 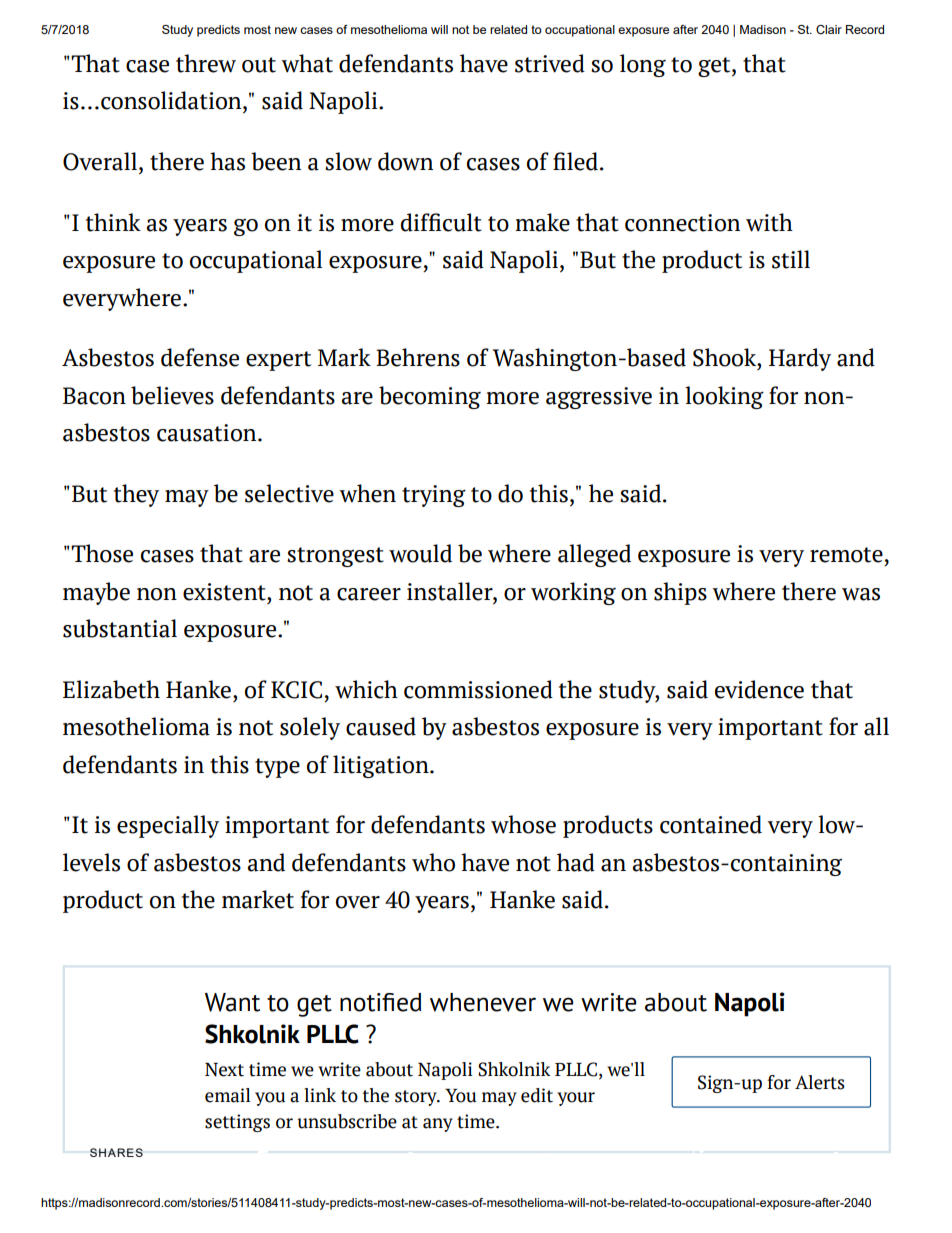 I want to click on looking, so click(x=724, y=397).
